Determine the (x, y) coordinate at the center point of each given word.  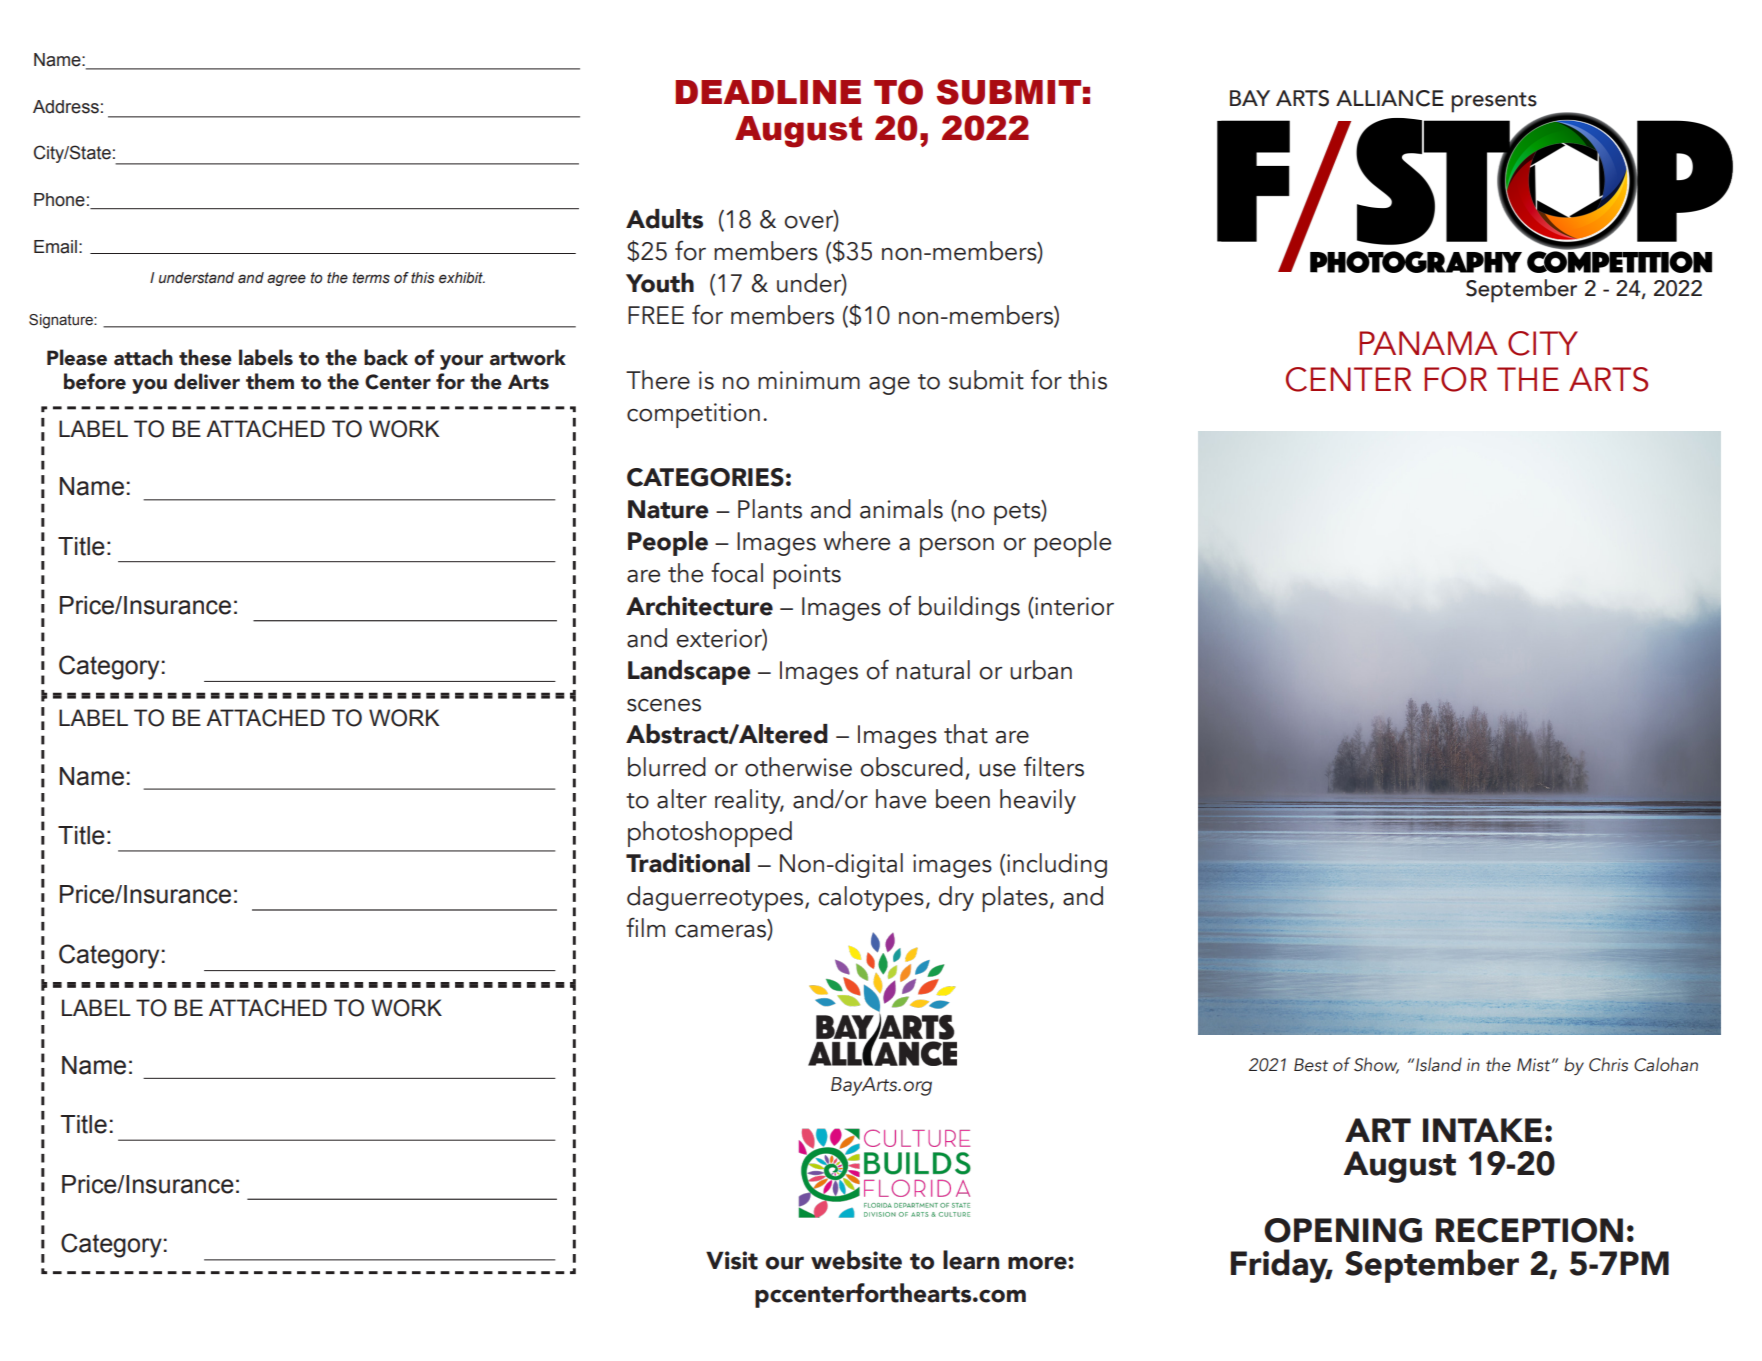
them (270, 381)
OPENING (1343, 1230)
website (856, 1260)
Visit (732, 1260)
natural (933, 670)
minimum (809, 380)
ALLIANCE (1390, 98)
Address (66, 107)
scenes (664, 705)
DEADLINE (768, 92)
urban (1041, 670)
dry (956, 898)
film (645, 927)
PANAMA (1428, 343)
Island (1439, 1064)
